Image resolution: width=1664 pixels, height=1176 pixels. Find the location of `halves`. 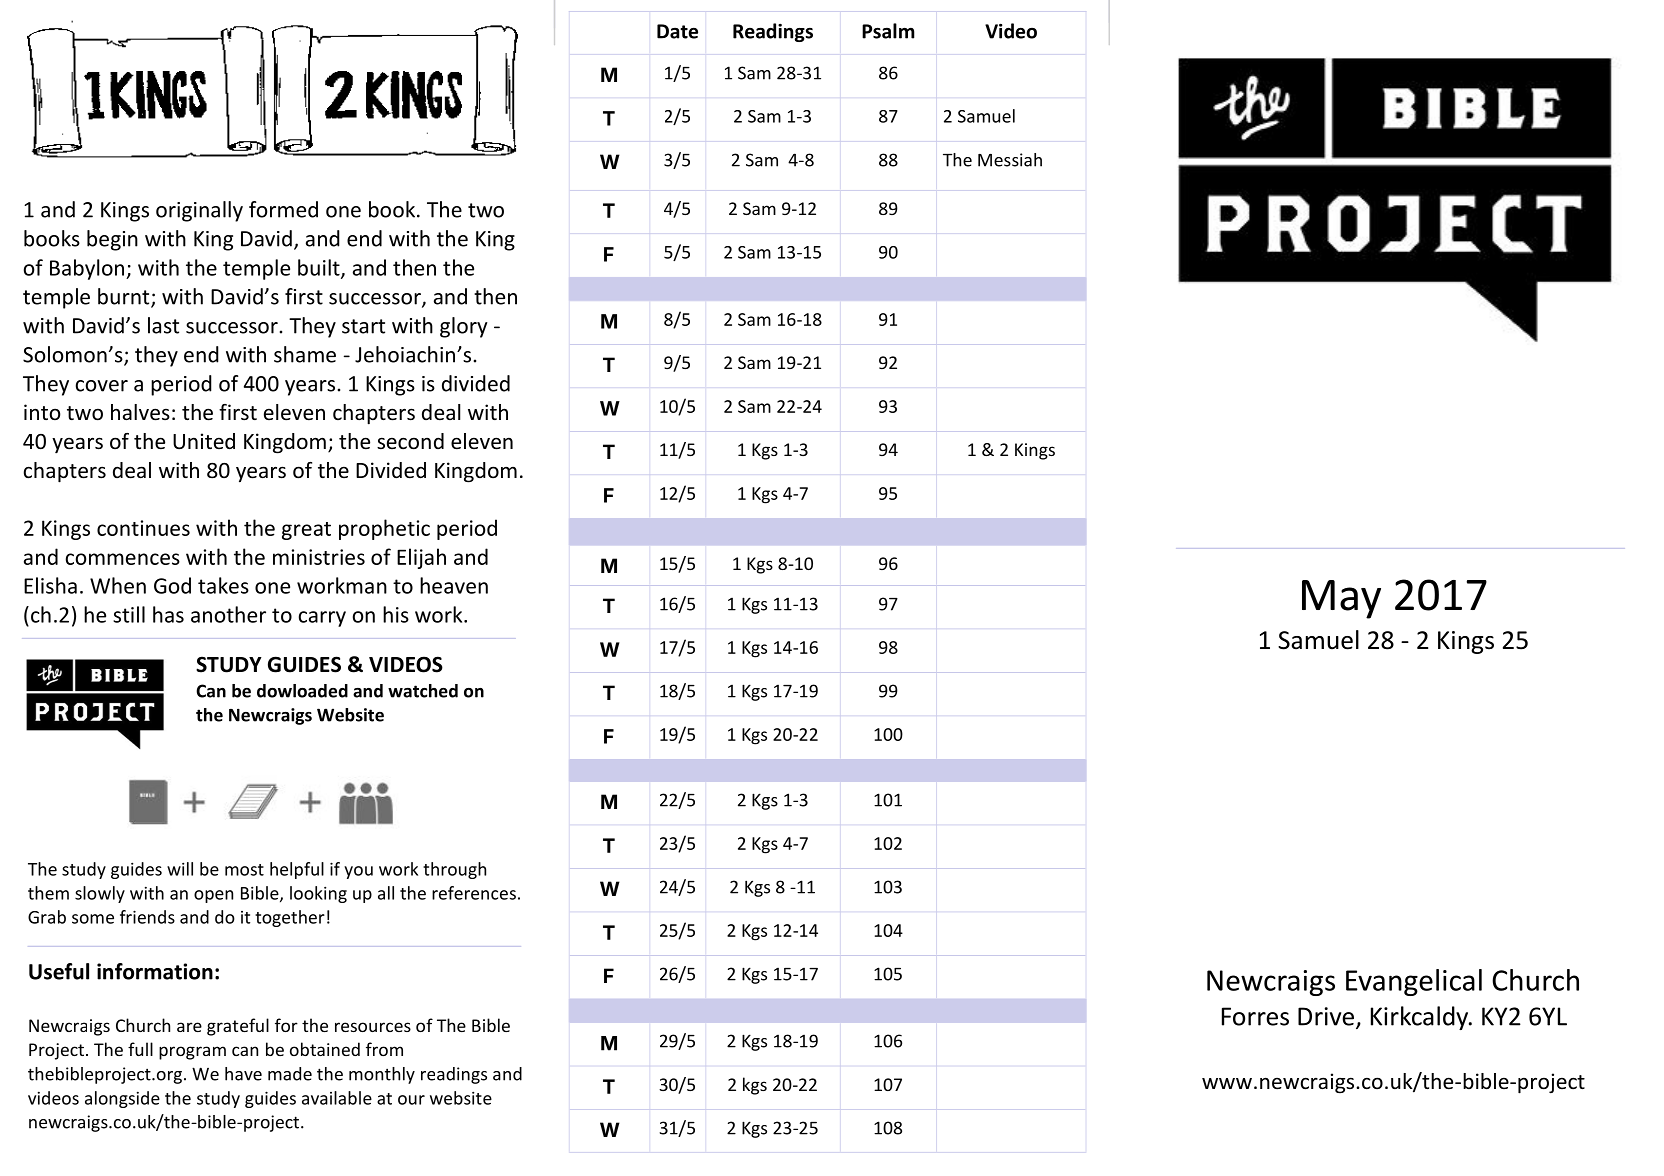

halves is located at coordinates (140, 412).
